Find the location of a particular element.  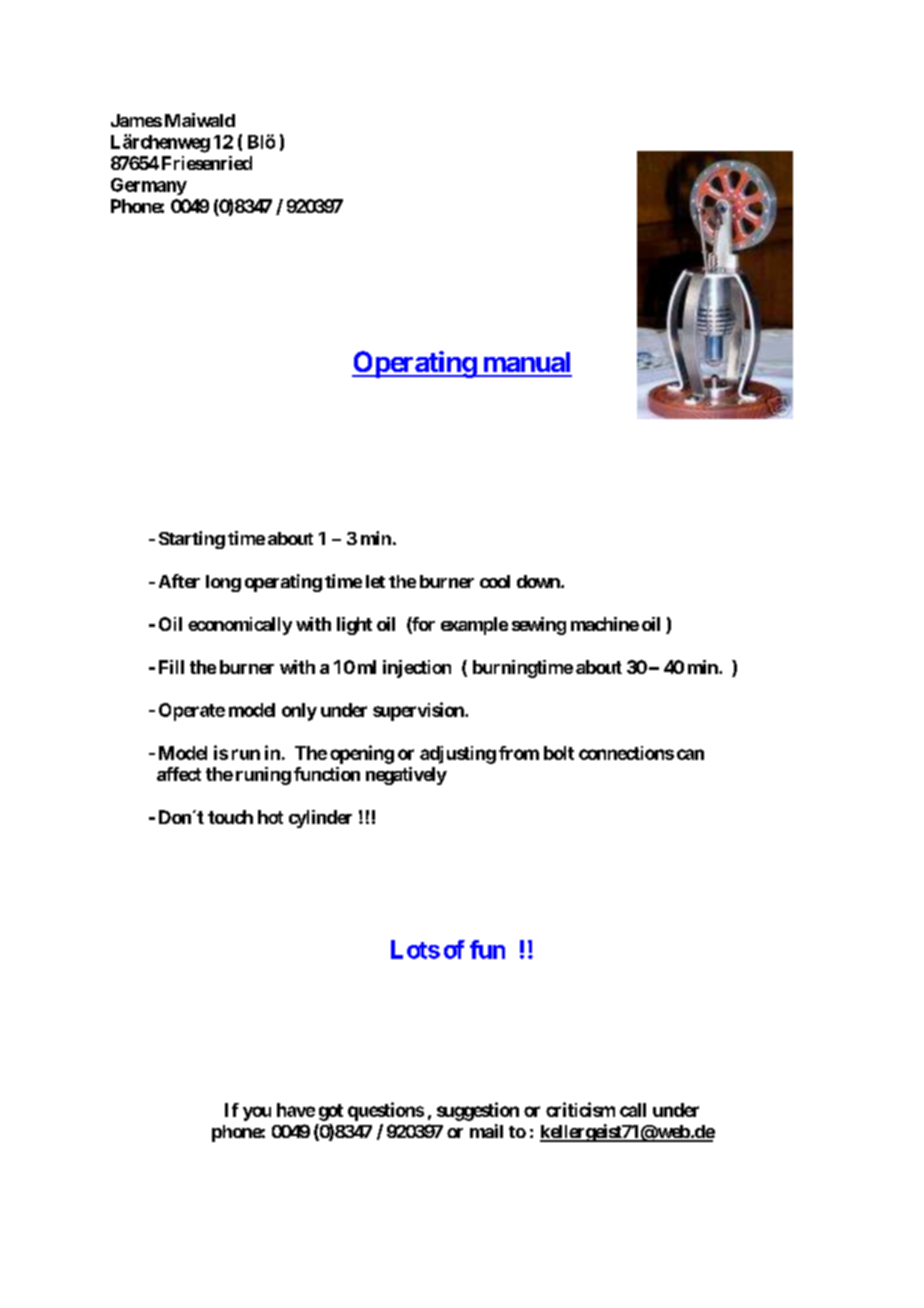

injection is located at coordinates (417, 669).
